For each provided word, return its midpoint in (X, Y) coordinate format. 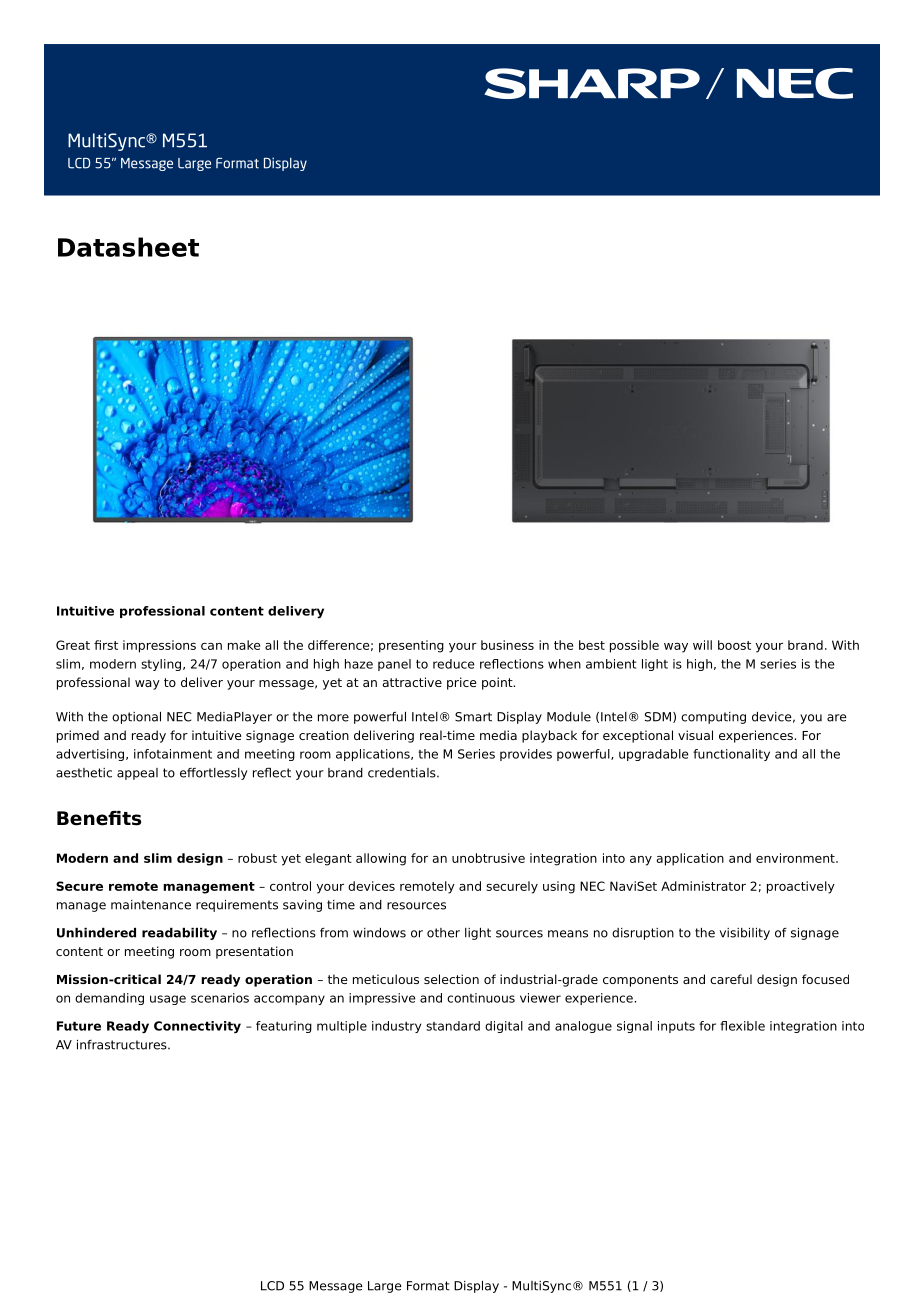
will (702, 645)
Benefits (99, 818)
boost (734, 645)
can (211, 646)
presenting (411, 646)
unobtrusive (488, 858)
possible (634, 646)
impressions (159, 646)
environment (796, 858)
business (507, 645)
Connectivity (197, 1027)
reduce (453, 664)
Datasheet (128, 247)
